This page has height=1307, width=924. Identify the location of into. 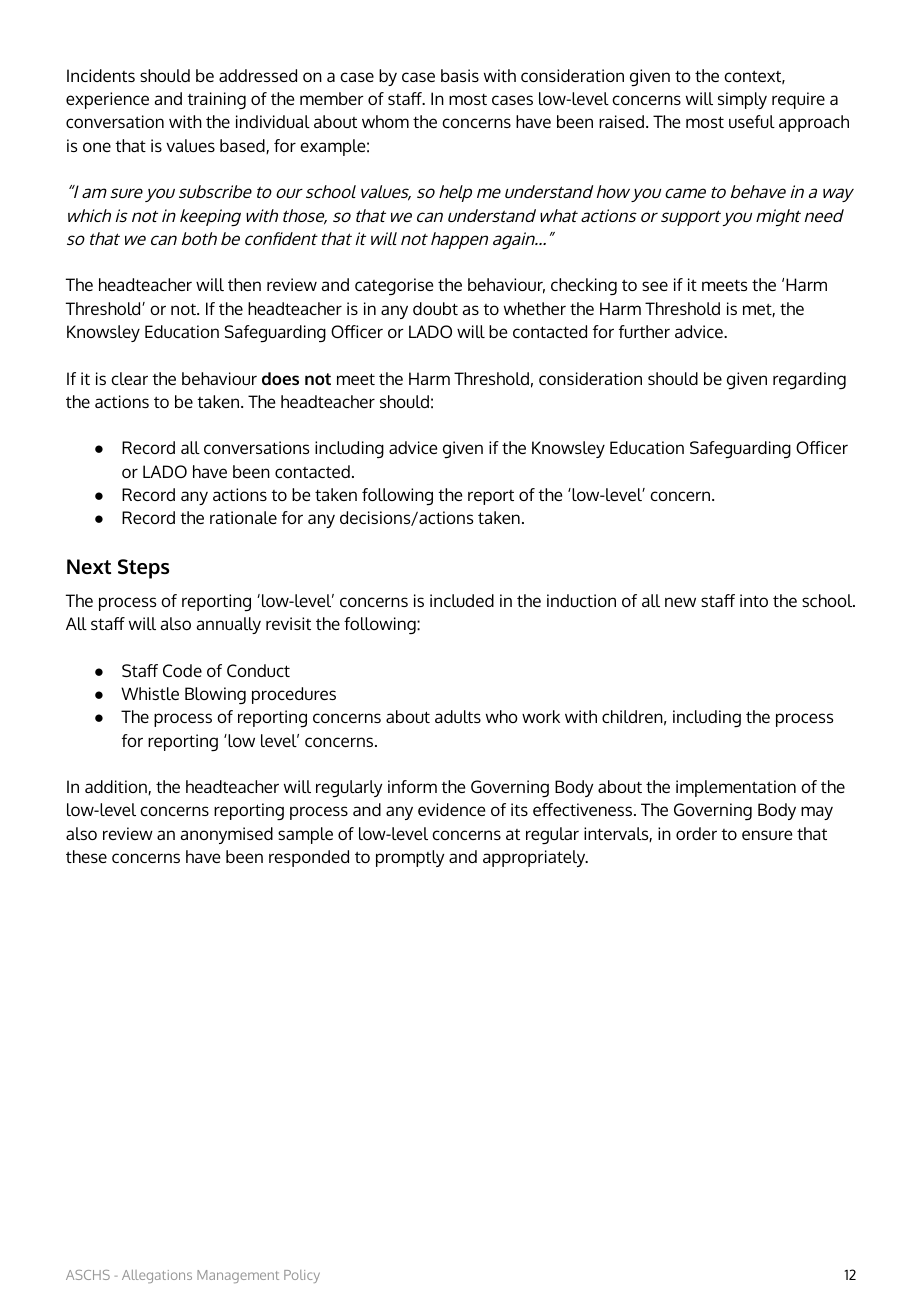
(754, 600).
